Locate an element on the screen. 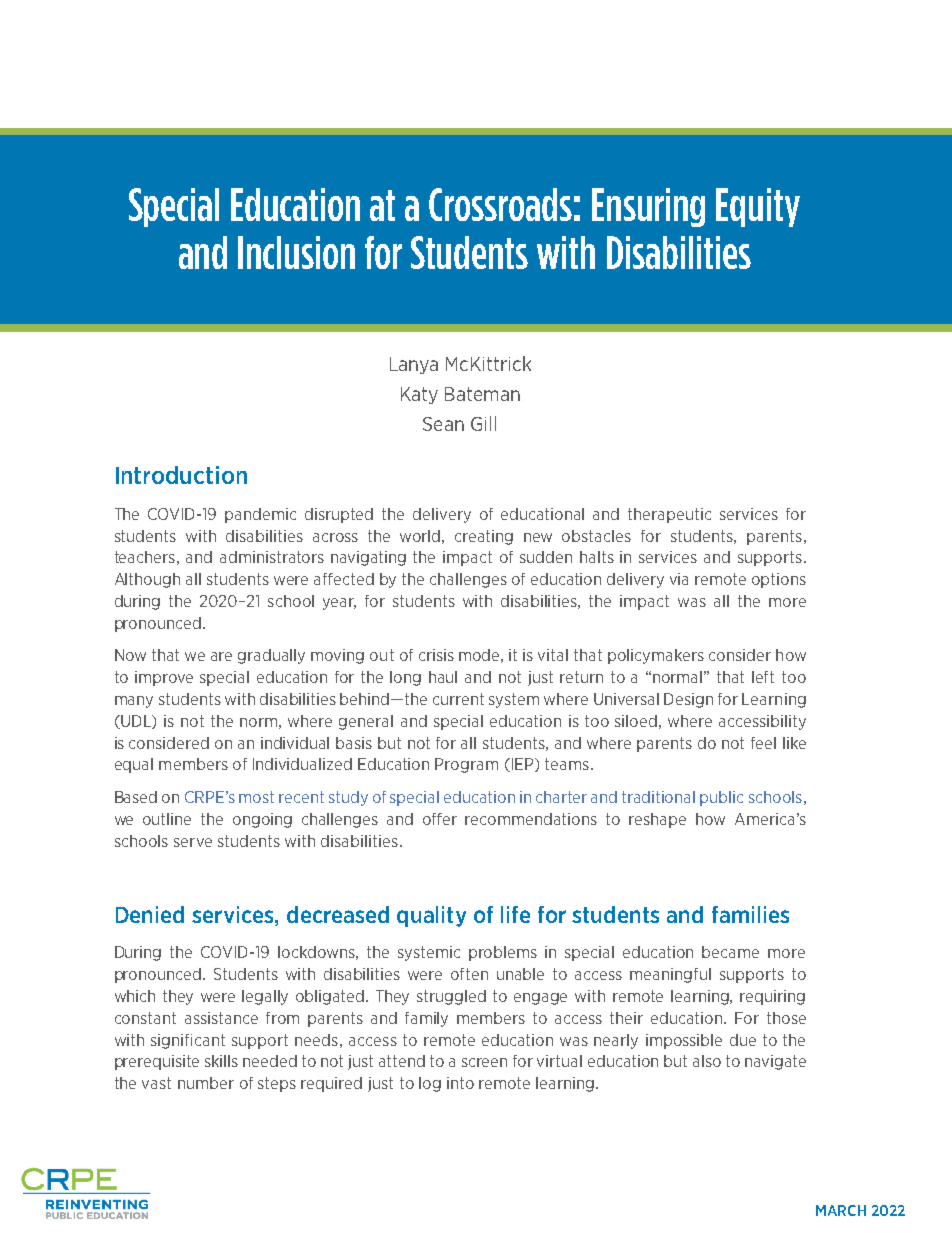  Ensuring is located at coordinates (648, 207).
